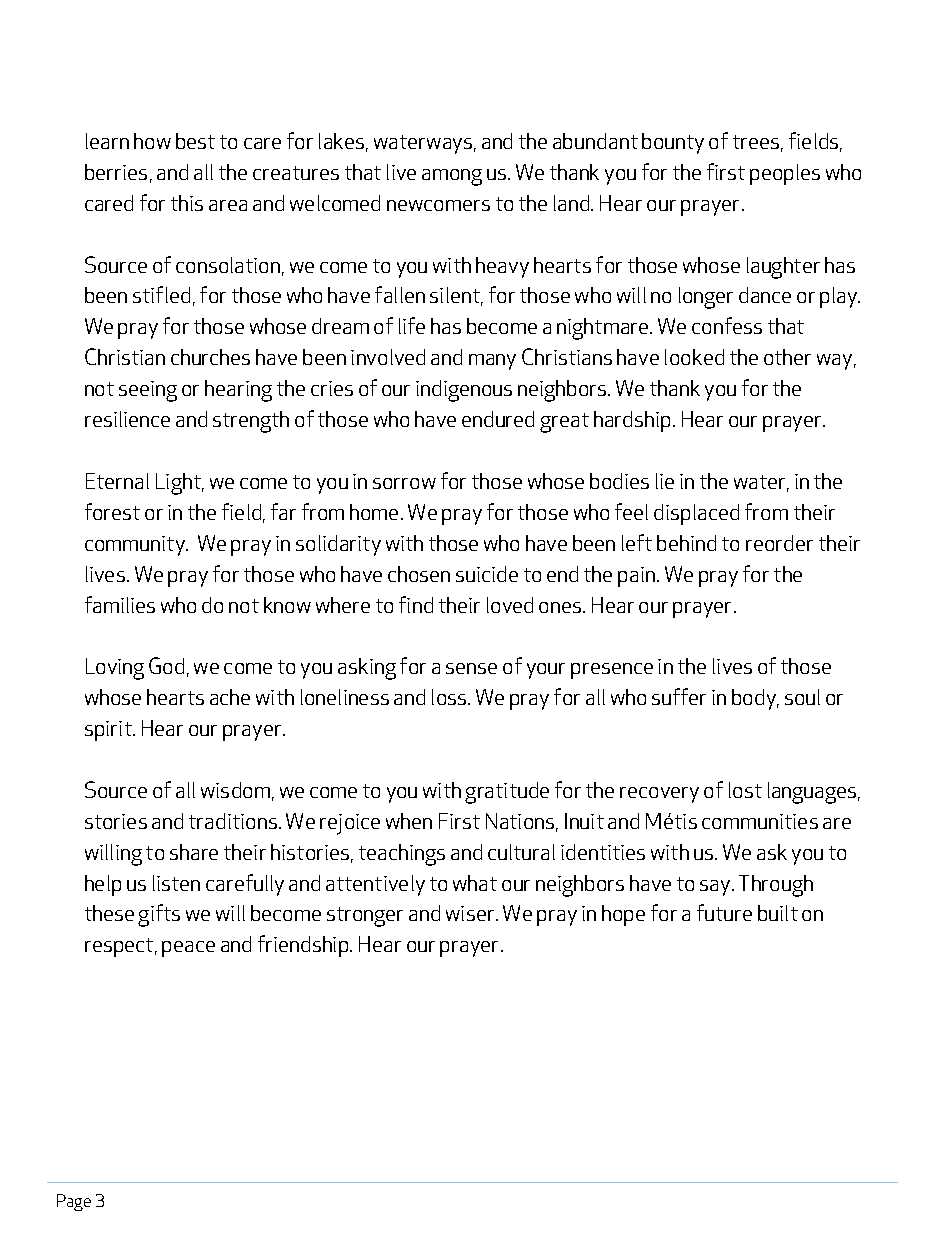  I want to click on friendship, so click(304, 946).
